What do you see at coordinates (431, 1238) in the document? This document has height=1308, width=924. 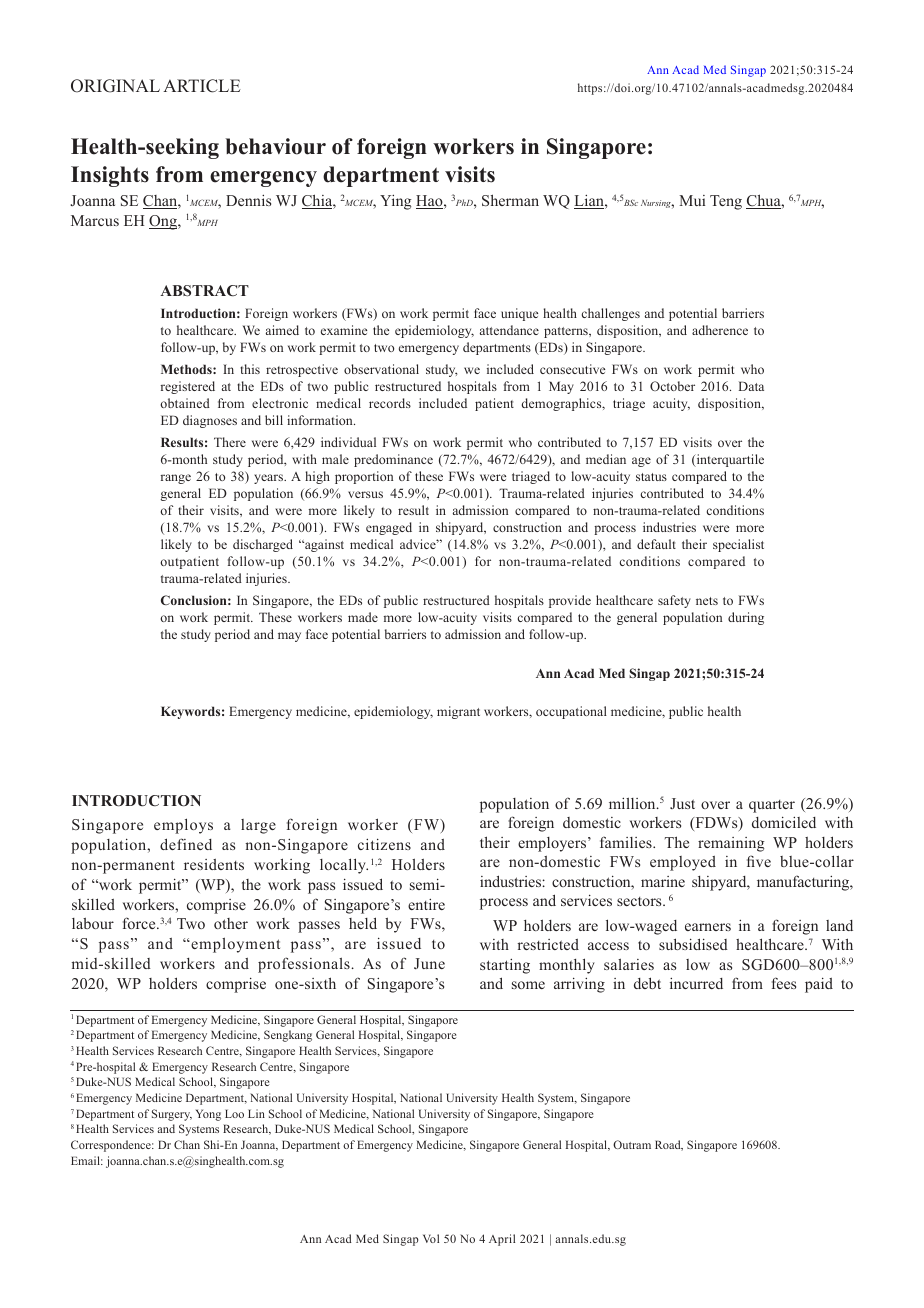 I see `Vol` at bounding box center [431, 1238].
